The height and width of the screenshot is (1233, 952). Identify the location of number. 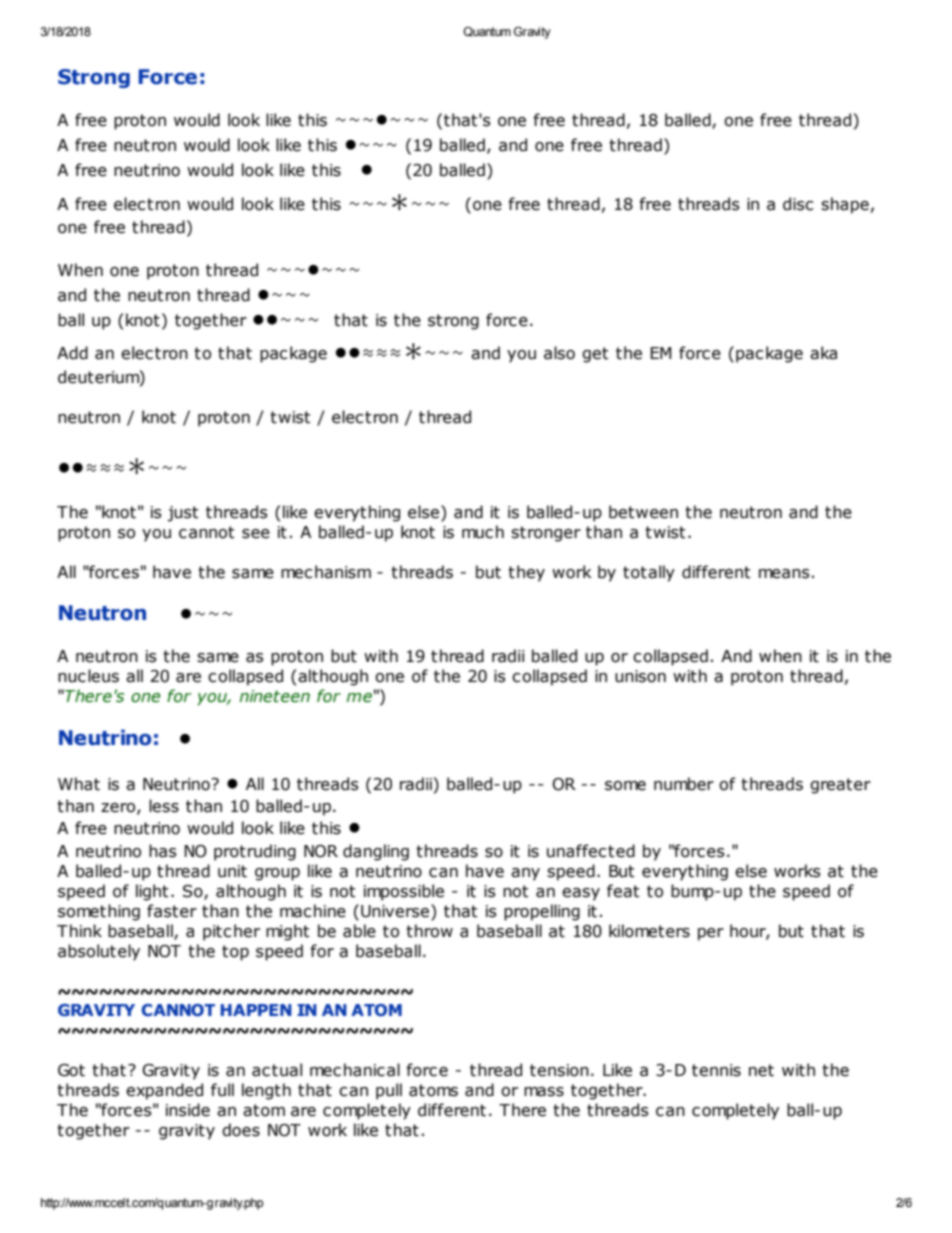
(684, 784).
